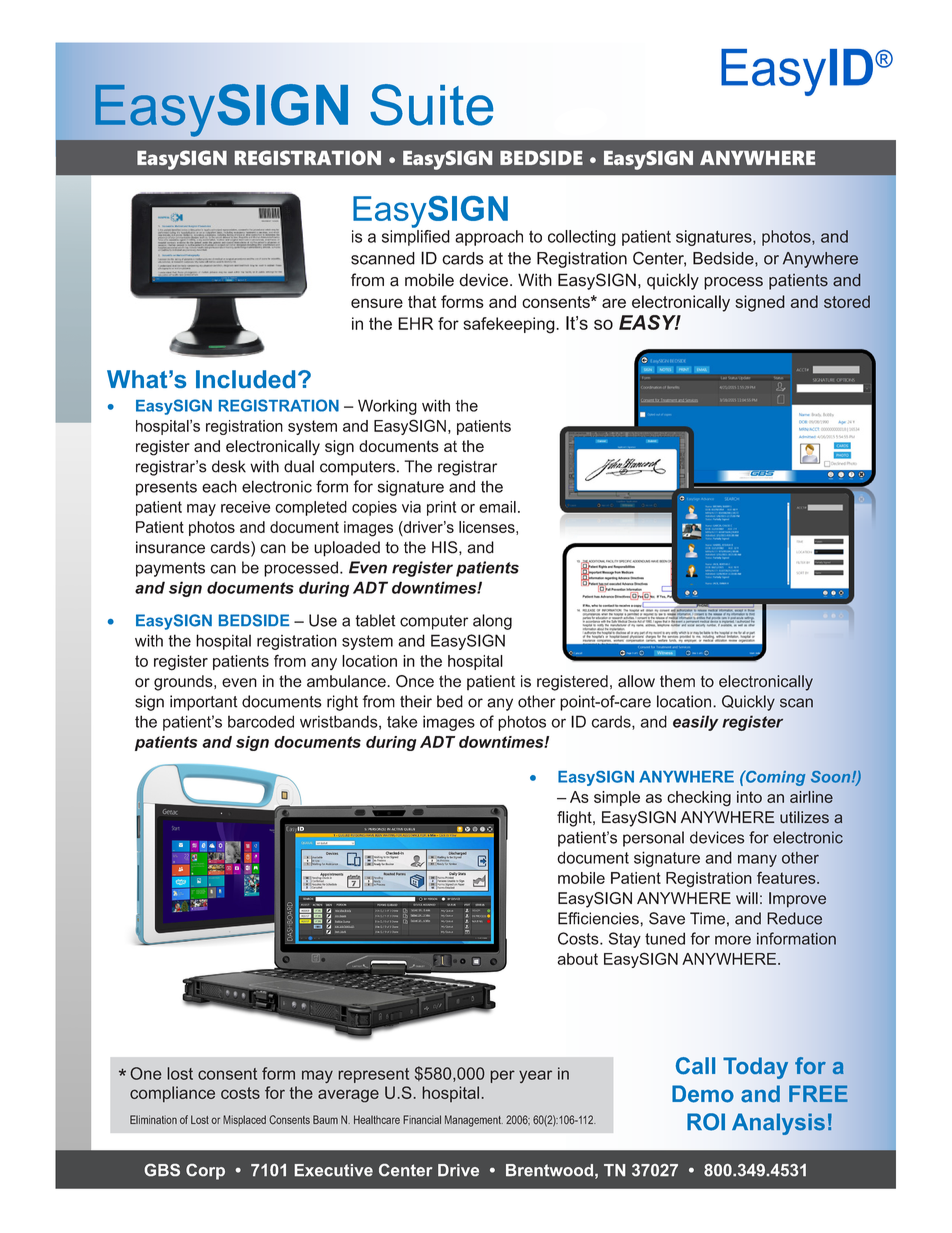 This document has width=952, height=1233. What do you see at coordinates (474, 1121) in the document?
I see `Management` at bounding box center [474, 1121].
